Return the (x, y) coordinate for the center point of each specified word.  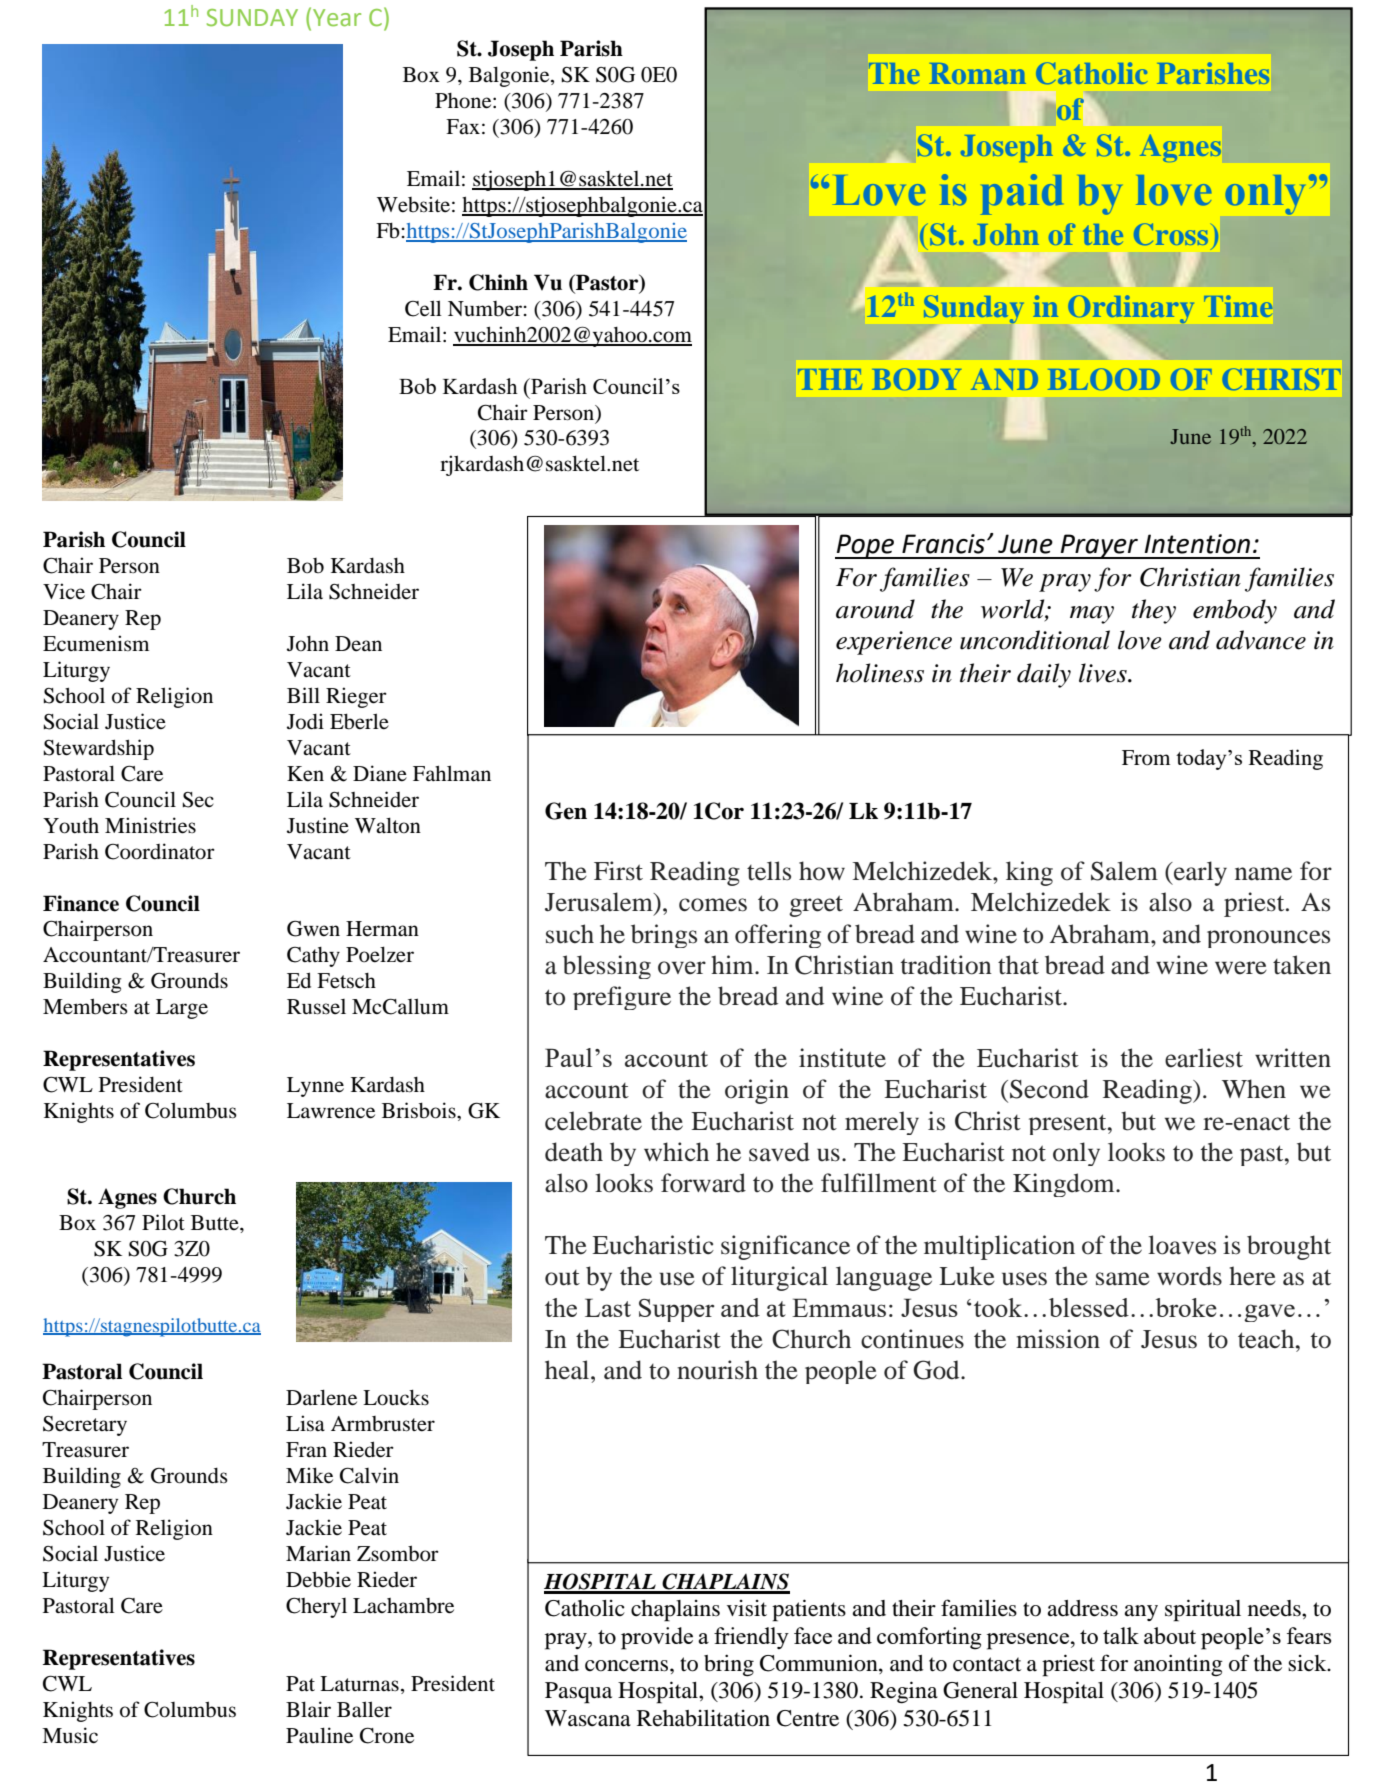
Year (337, 18)
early (1199, 873)
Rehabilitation (703, 1718)
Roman (977, 73)
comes (713, 905)
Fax (463, 126)
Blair (308, 1709)
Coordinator (160, 851)
